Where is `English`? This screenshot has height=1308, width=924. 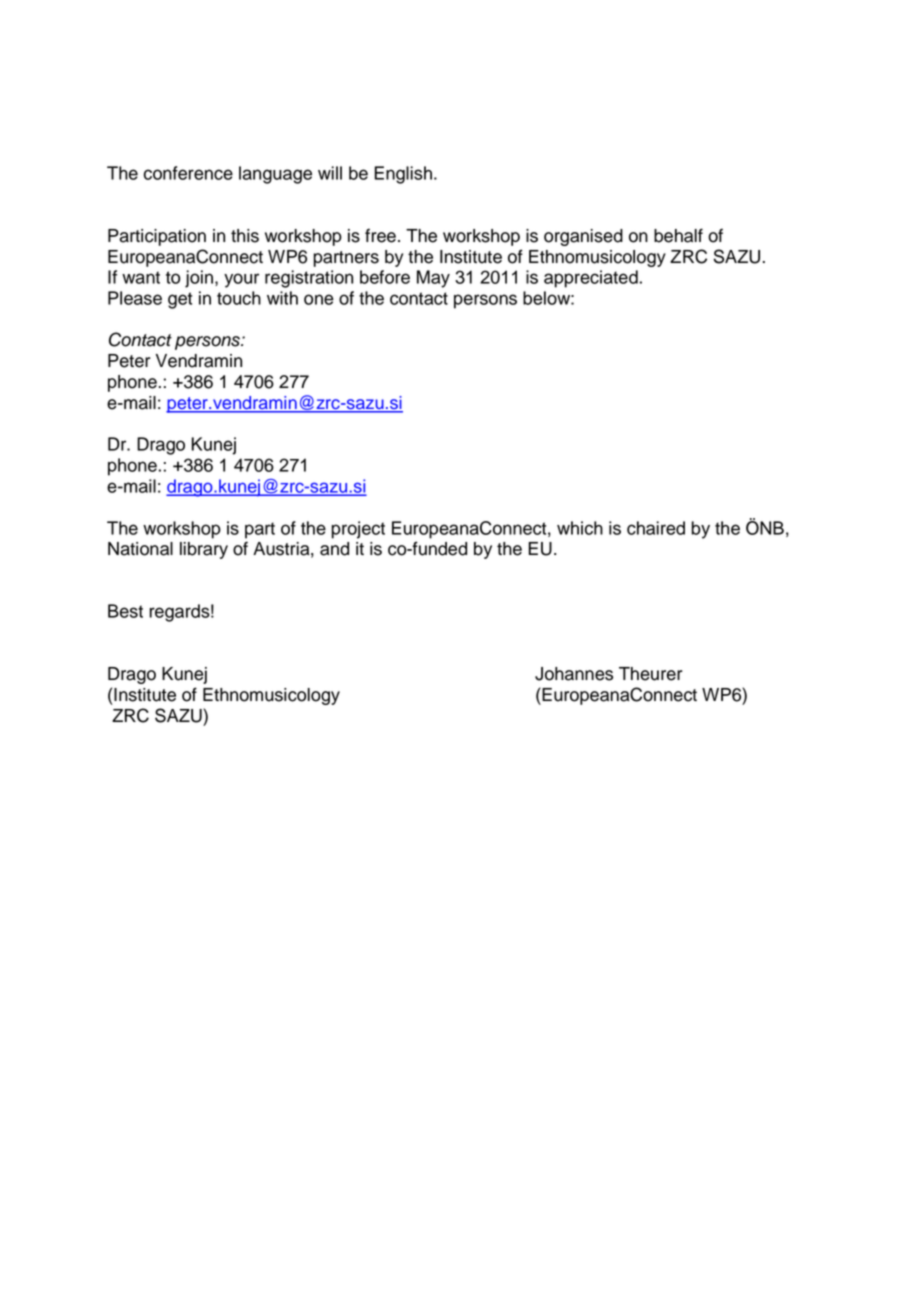
English is located at coordinates (403, 175).
